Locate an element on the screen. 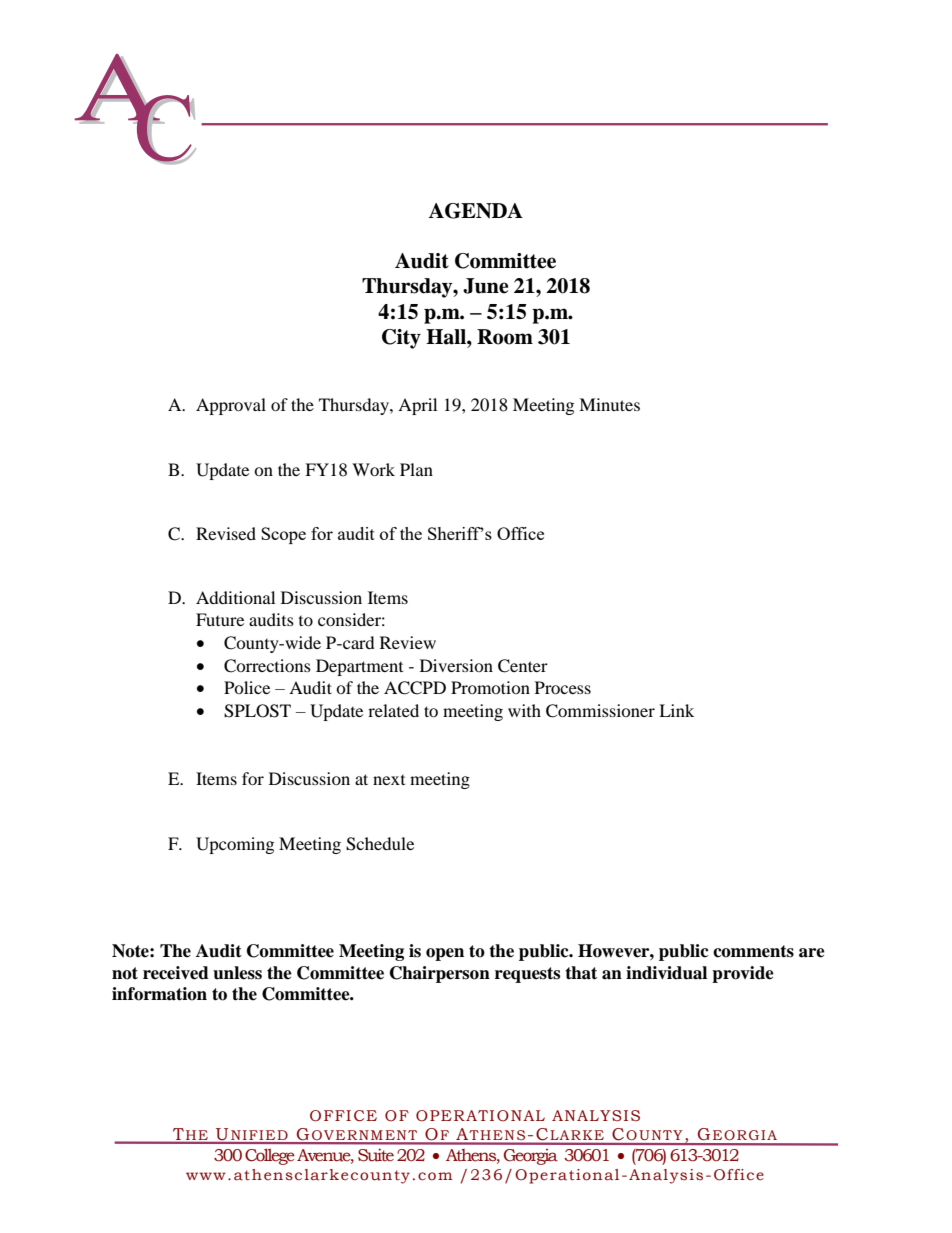 The image size is (952, 1233). Suite is located at coordinates (376, 1155).
